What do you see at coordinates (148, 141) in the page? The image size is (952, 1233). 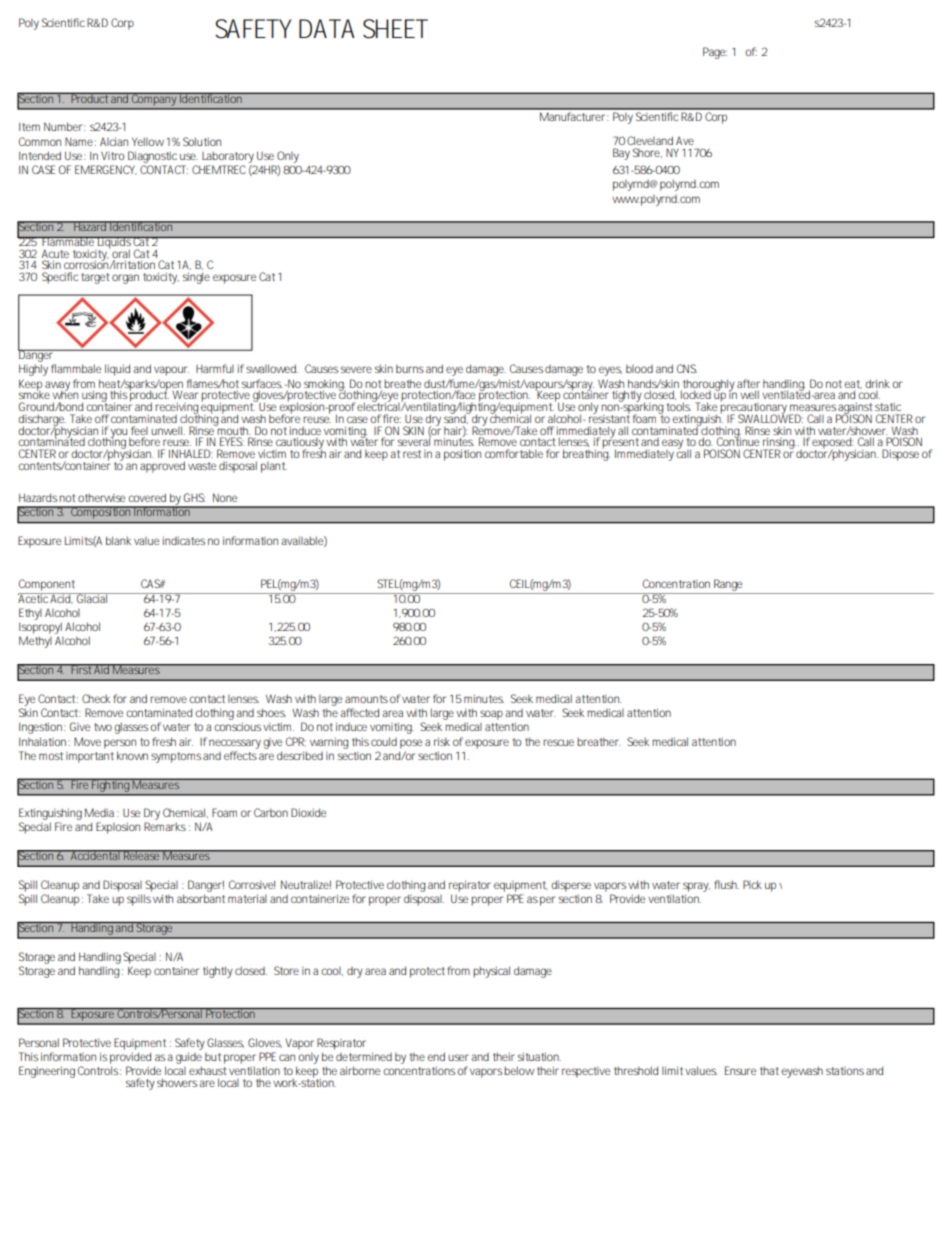 I see `Yellow` at bounding box center [148, 141].
